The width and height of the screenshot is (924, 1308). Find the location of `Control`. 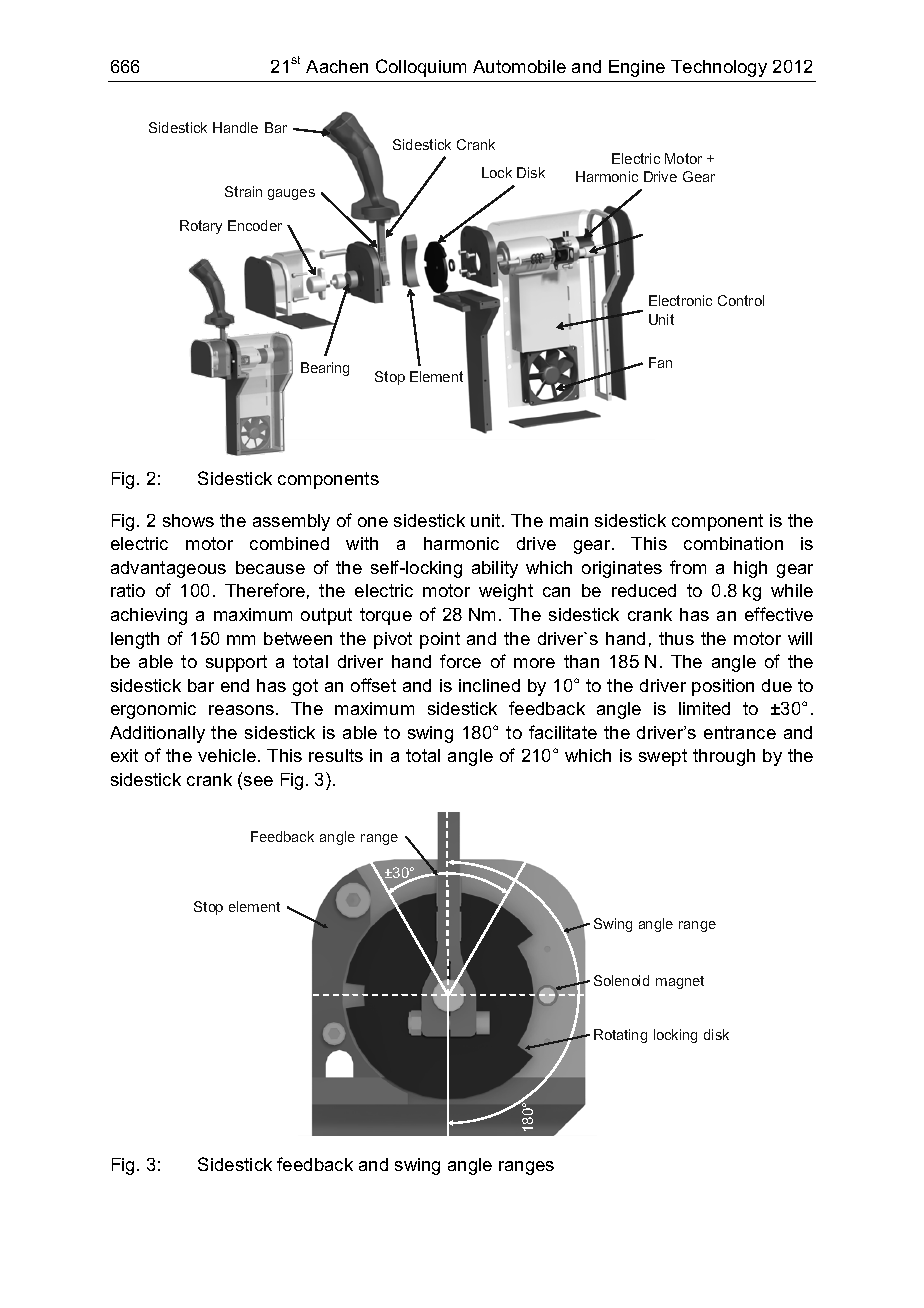

Control is located at coordinates (741, 300).
